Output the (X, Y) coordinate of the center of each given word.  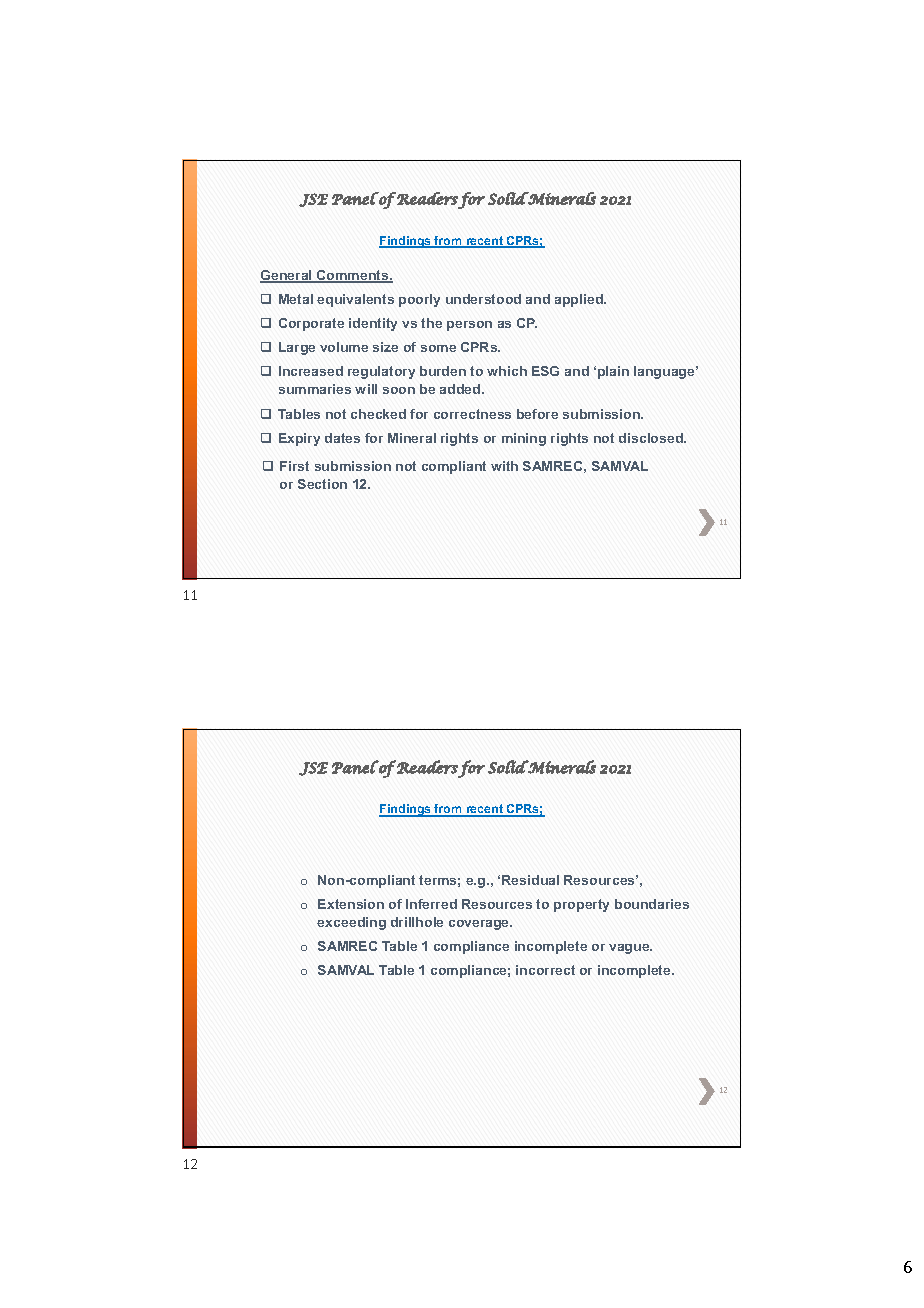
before (537, 414)
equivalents (355, 300)
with (504, 466)
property (581, 905)
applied (580, 300)
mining (524, 439)
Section (322, 484)
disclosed (652, 438)
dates (342, 438)
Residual (530, 880)
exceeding (351, 923)
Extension (351, 904)
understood (483, 299)
